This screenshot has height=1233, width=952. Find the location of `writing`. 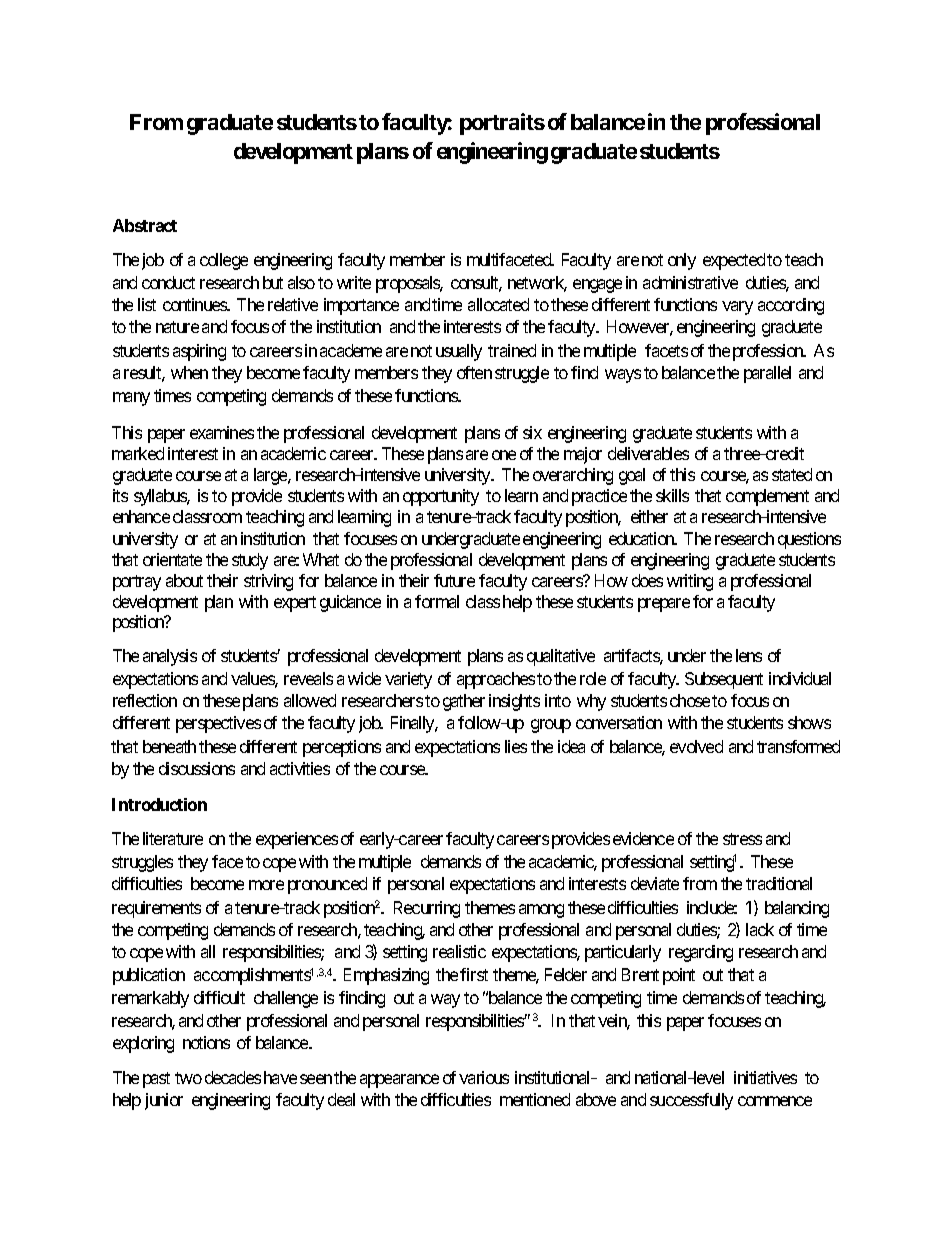

writing is located at coordinates (690, 582).
